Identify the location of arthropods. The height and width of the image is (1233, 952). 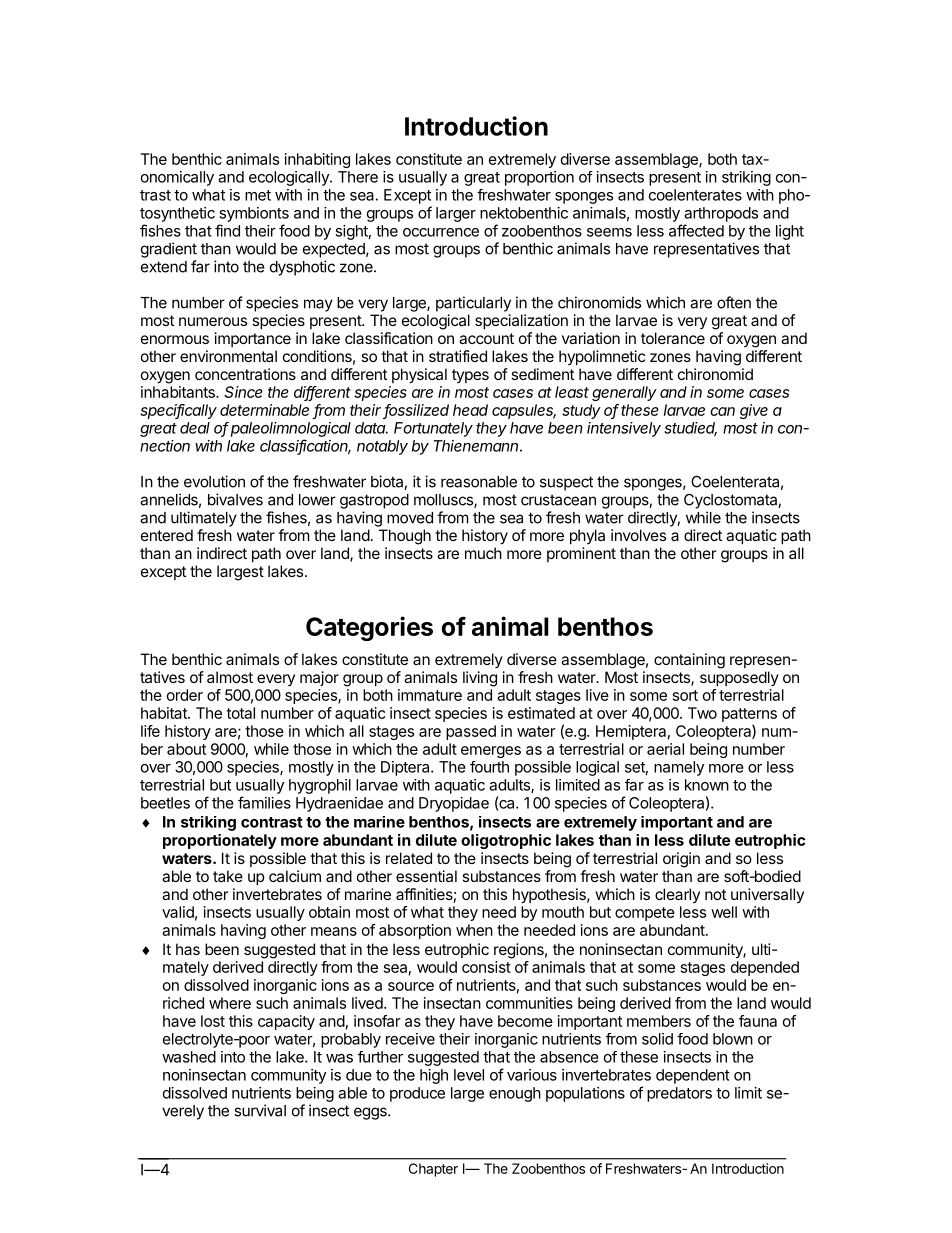
(721, 214).
